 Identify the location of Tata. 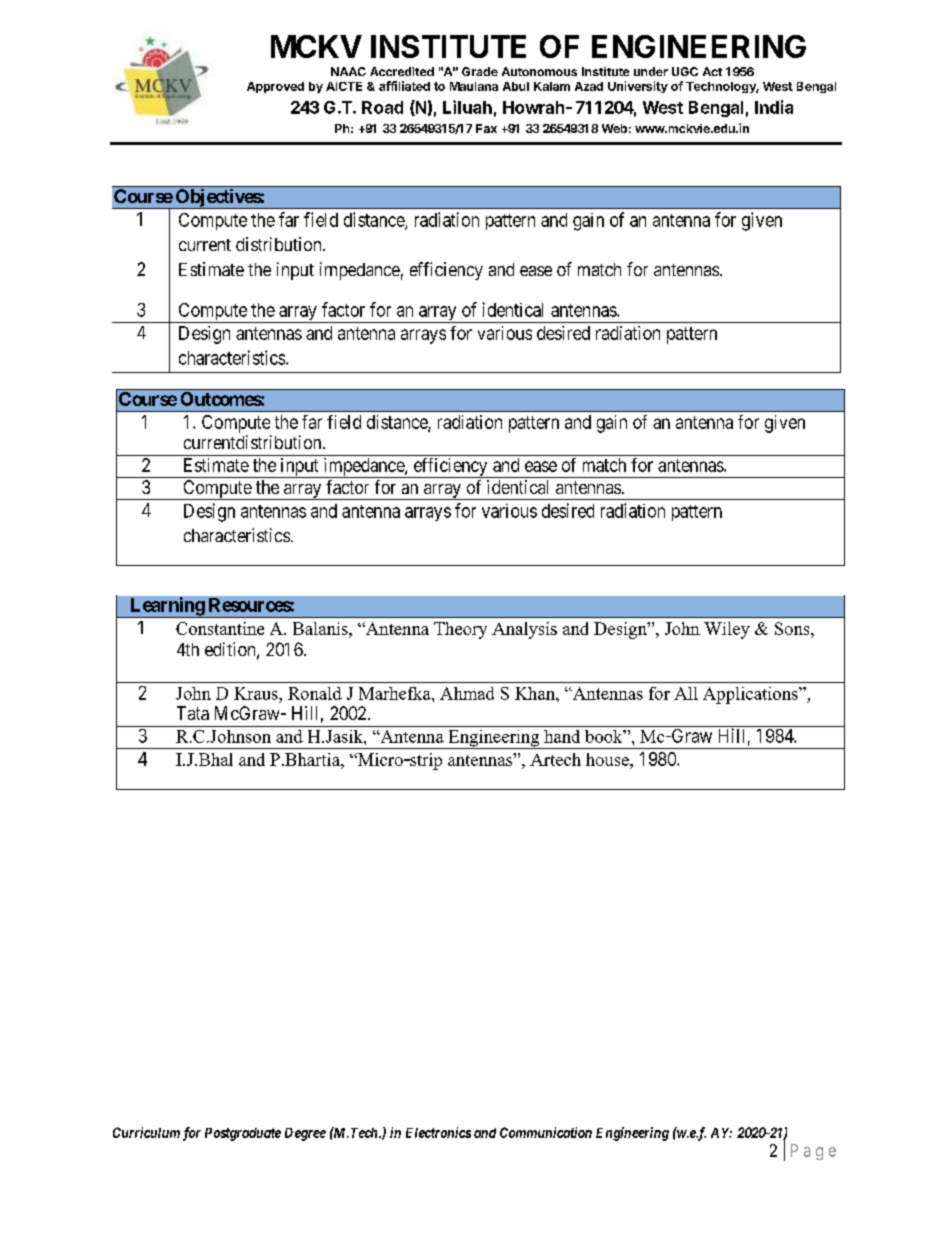
(193, 713).
